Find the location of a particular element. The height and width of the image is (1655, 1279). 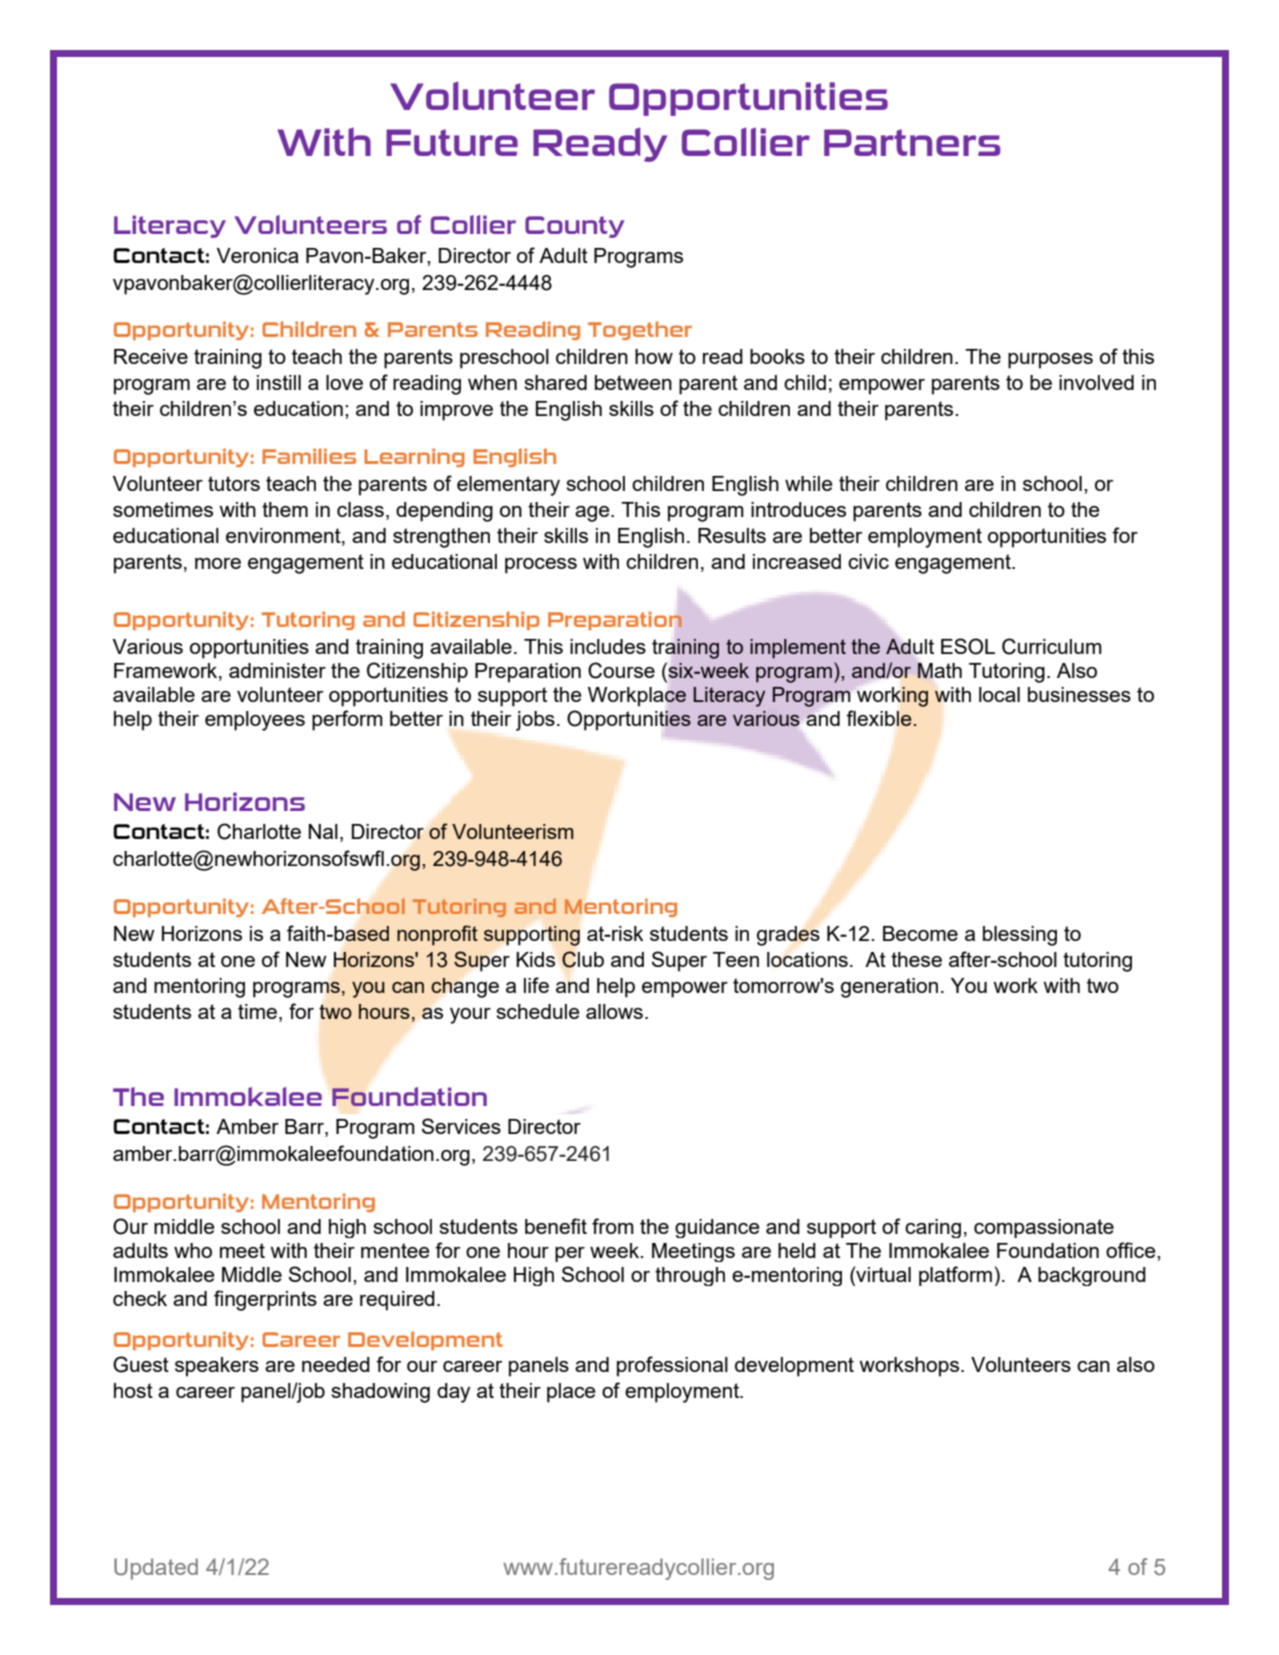

County is located at coordinates (575, 227).
